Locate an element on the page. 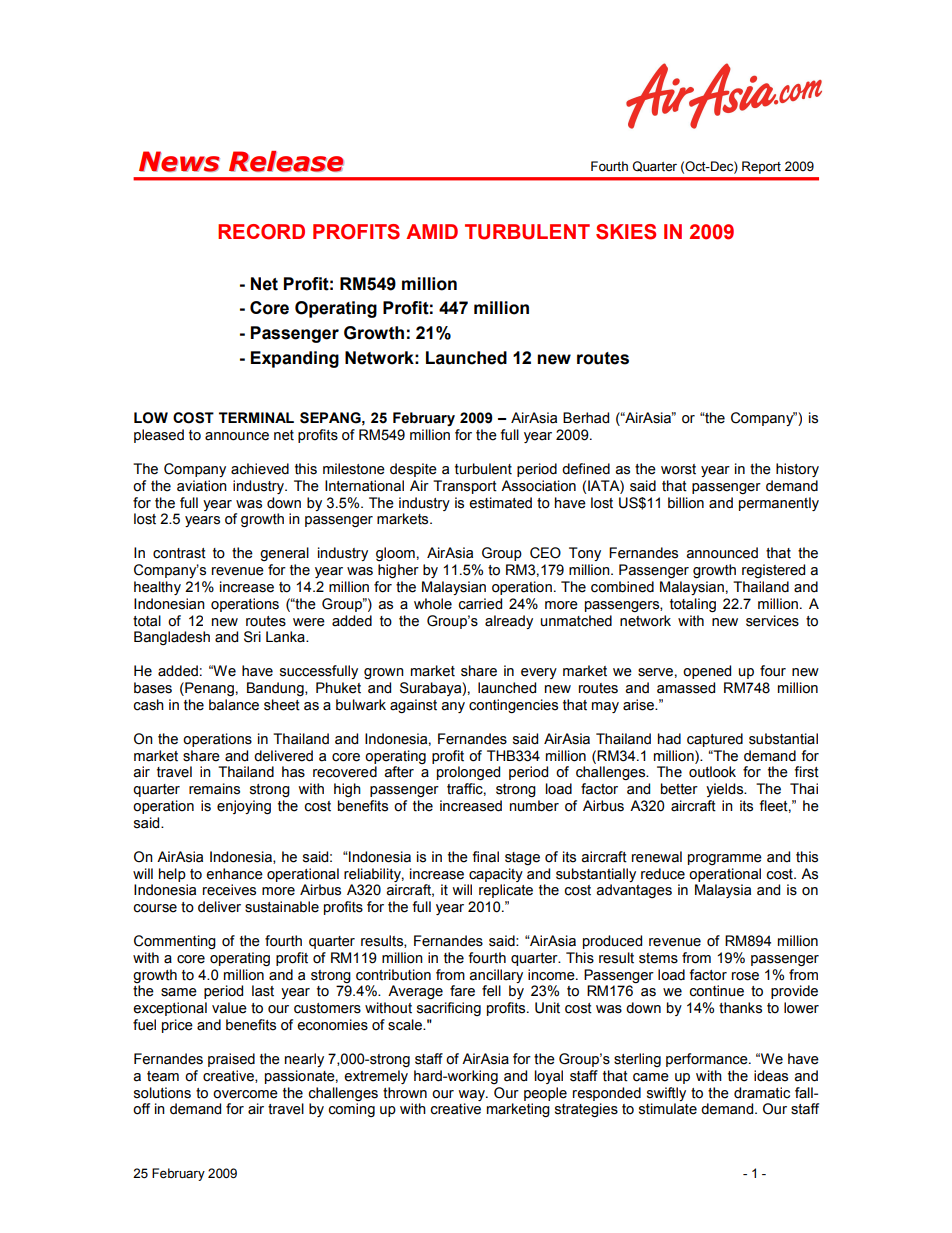 This page has height=1233, width=952. remains is located at coordinates (214, 789).
